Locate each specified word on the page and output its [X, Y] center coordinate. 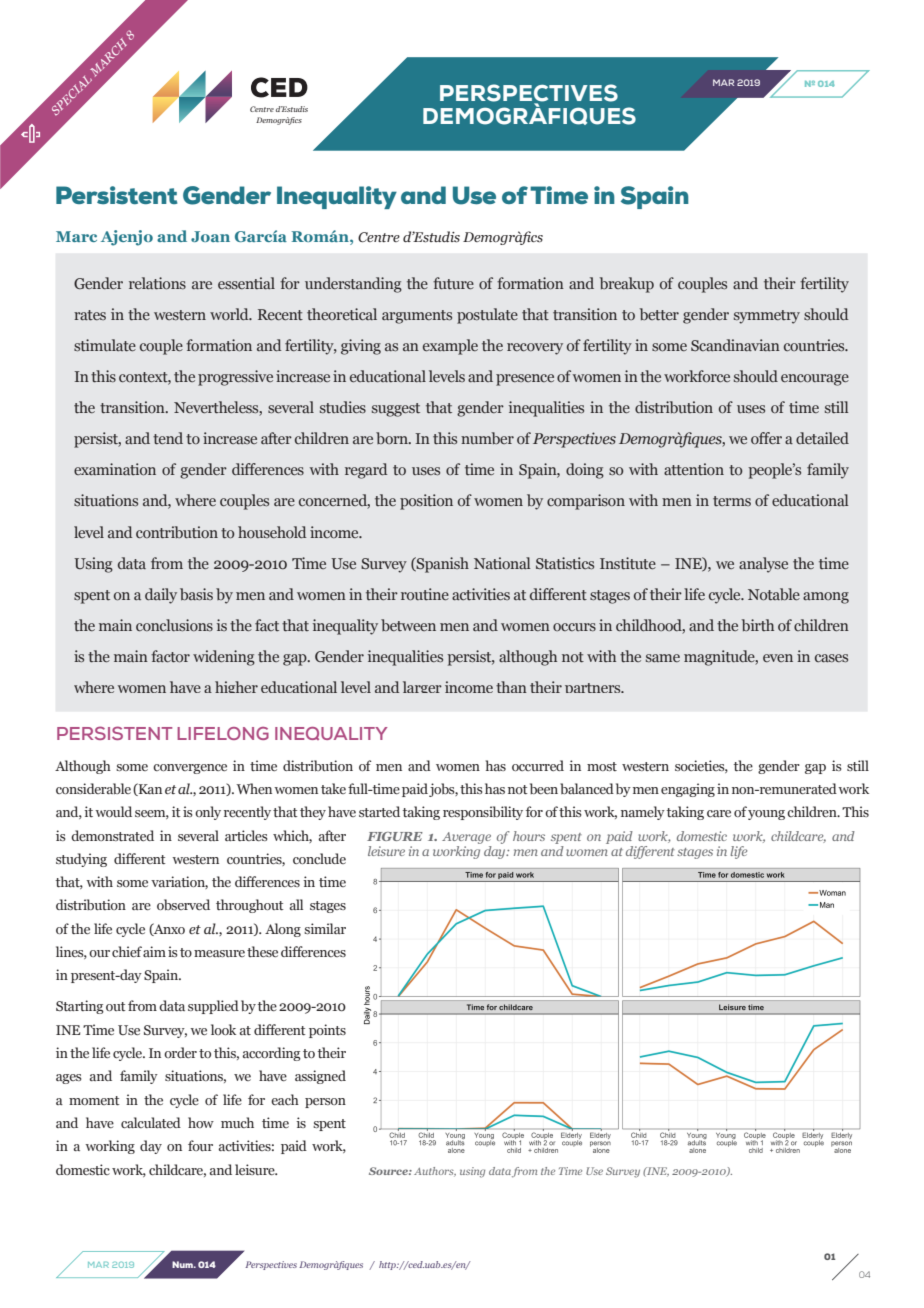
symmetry [767, 317]
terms [732, 501]
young [766, 815]
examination [115, 469]
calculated [151, 1122]
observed [183, 904]
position [426, 502]
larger [422, 687]
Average [466, 838]
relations [157, 283]
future [453, 283]
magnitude [720, 658]
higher [236, 687]
